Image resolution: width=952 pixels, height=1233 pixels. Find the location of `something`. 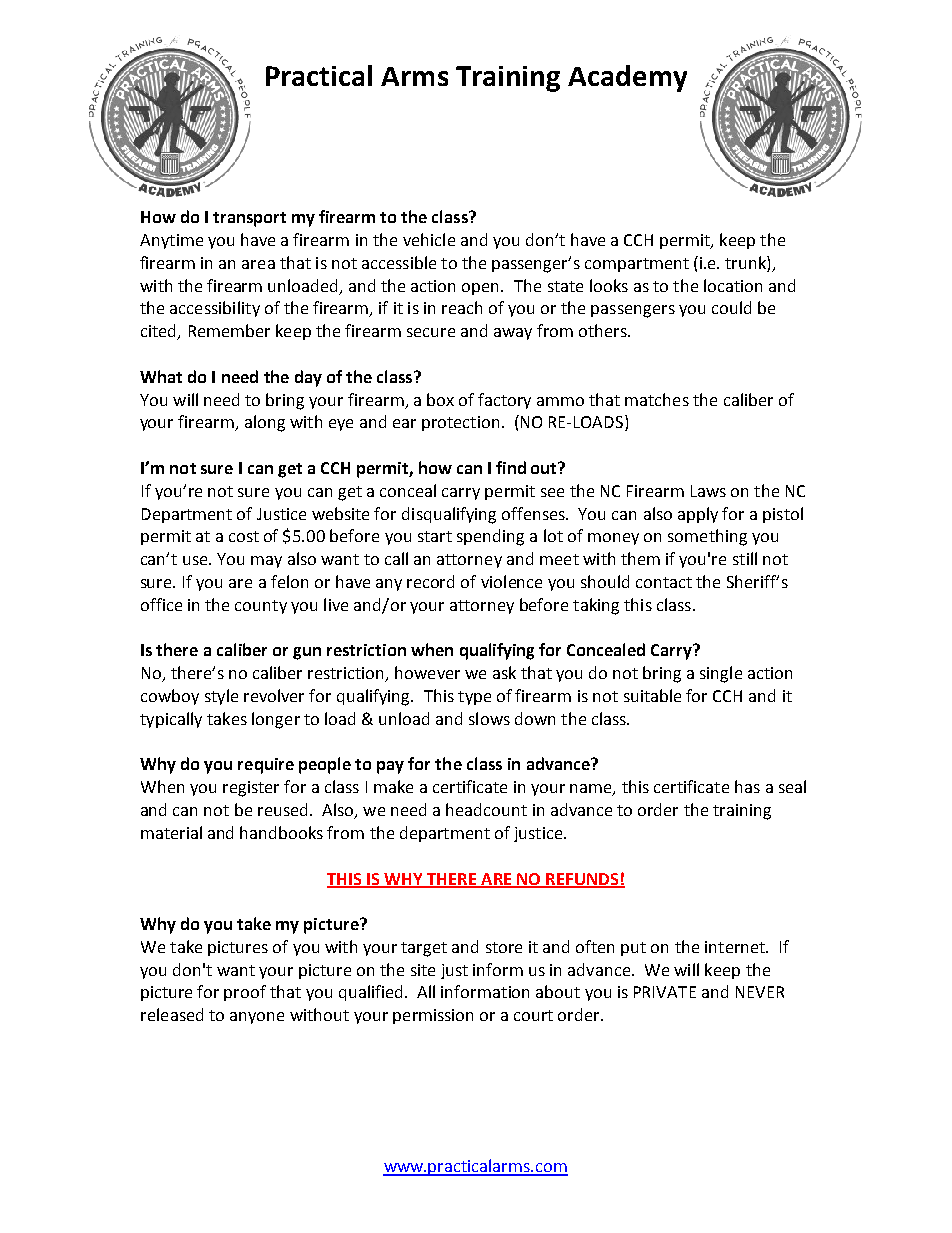

something is located at coordinates (707, 537).
